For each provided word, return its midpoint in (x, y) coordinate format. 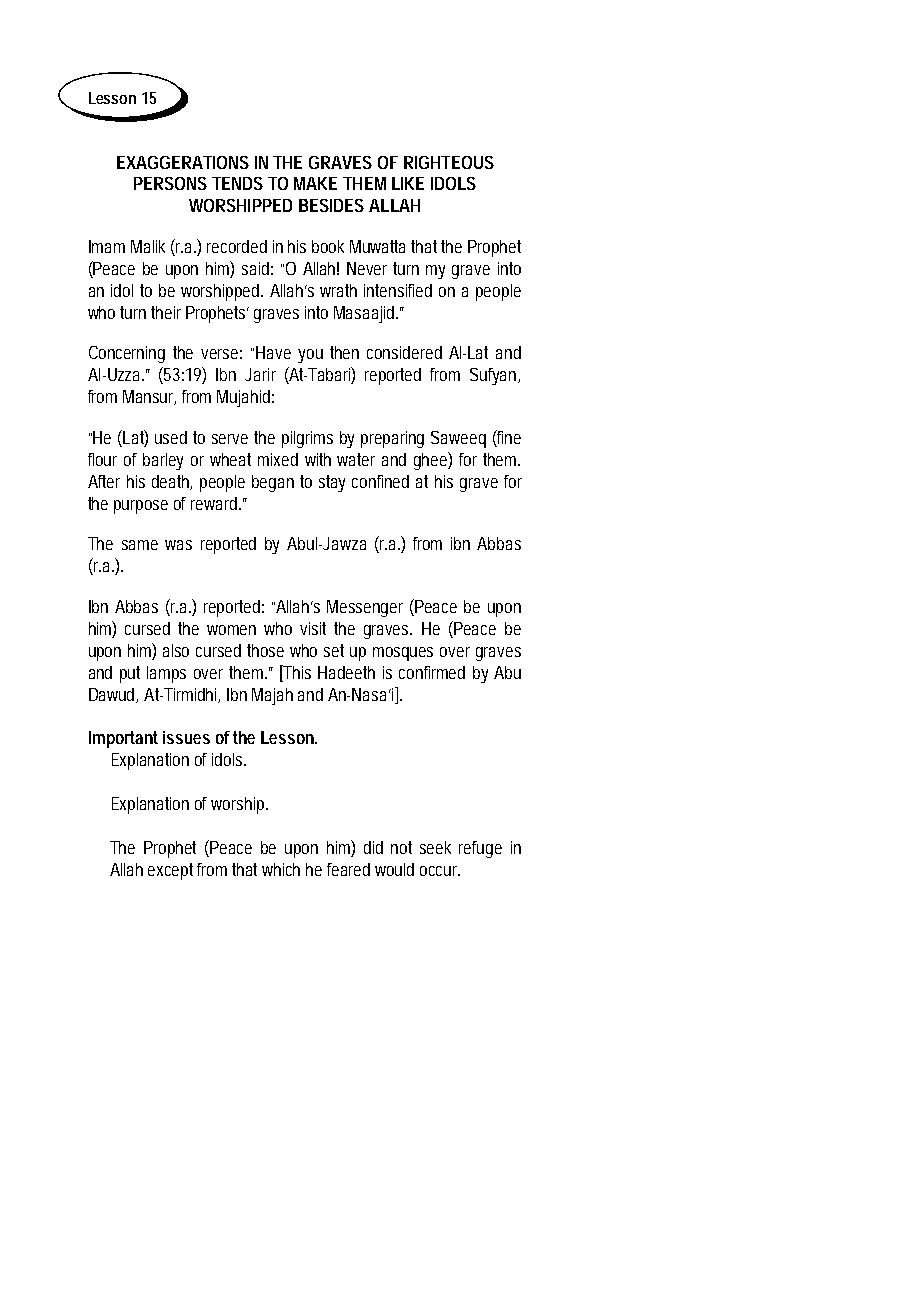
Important (123, 739)
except (173, 871)
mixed (278, 459)
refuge (480, 849)
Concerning (127, 354)
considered (404, 352)
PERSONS (170, 183)
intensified (398, 290)
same (140, 545)
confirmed (432, 672)
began (273, 483)
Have (273, 352)
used (171, 437)
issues (186, 737)
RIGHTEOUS (449, 162)
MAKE (315, 183)
